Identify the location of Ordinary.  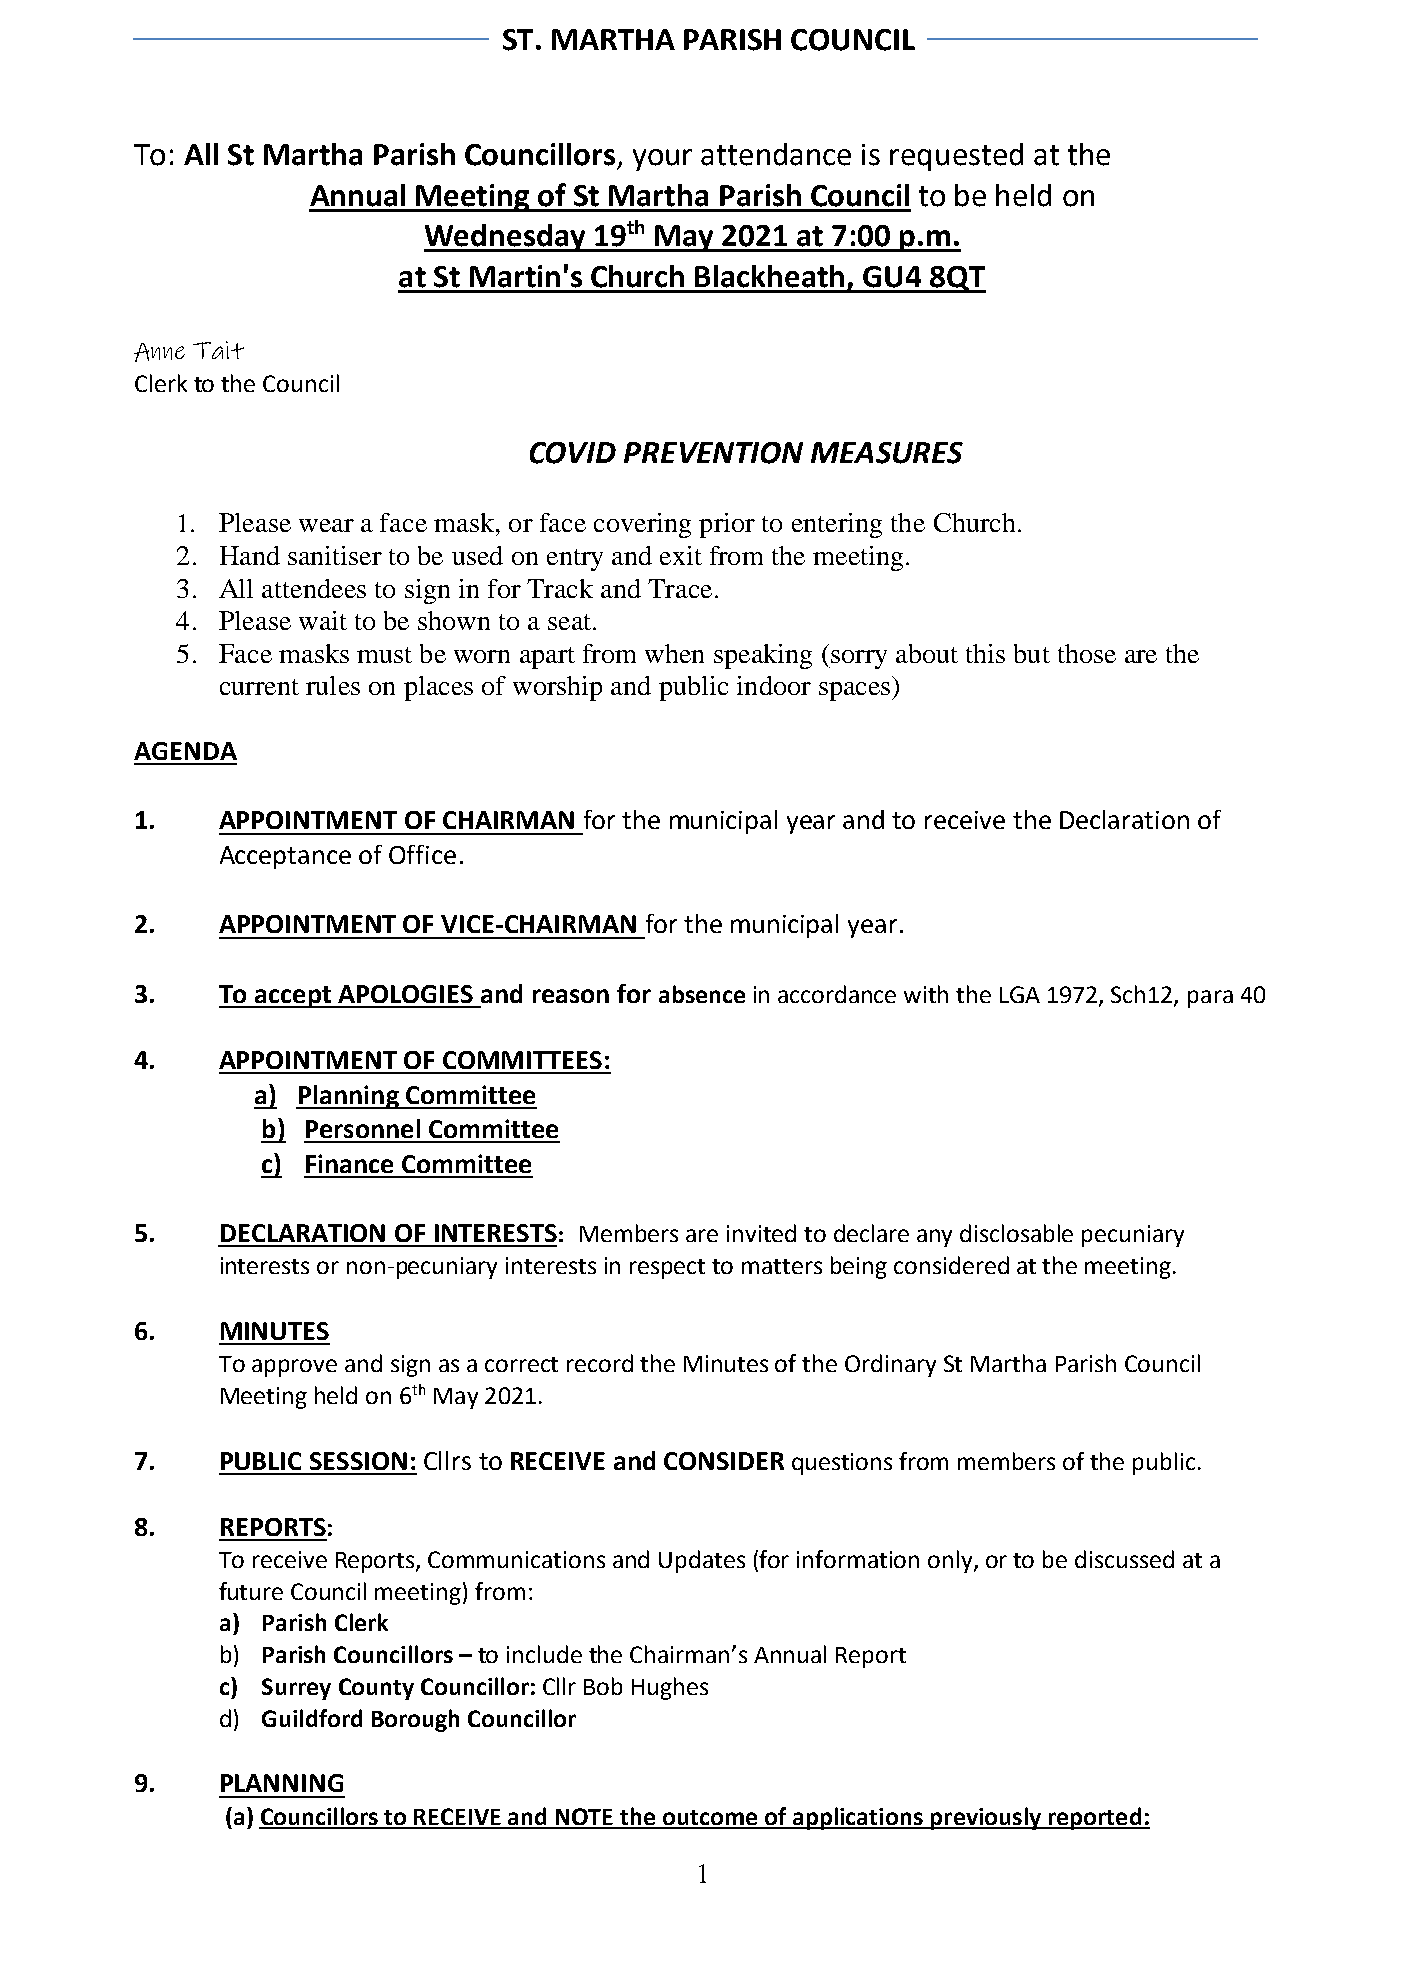
(890, 1365).
